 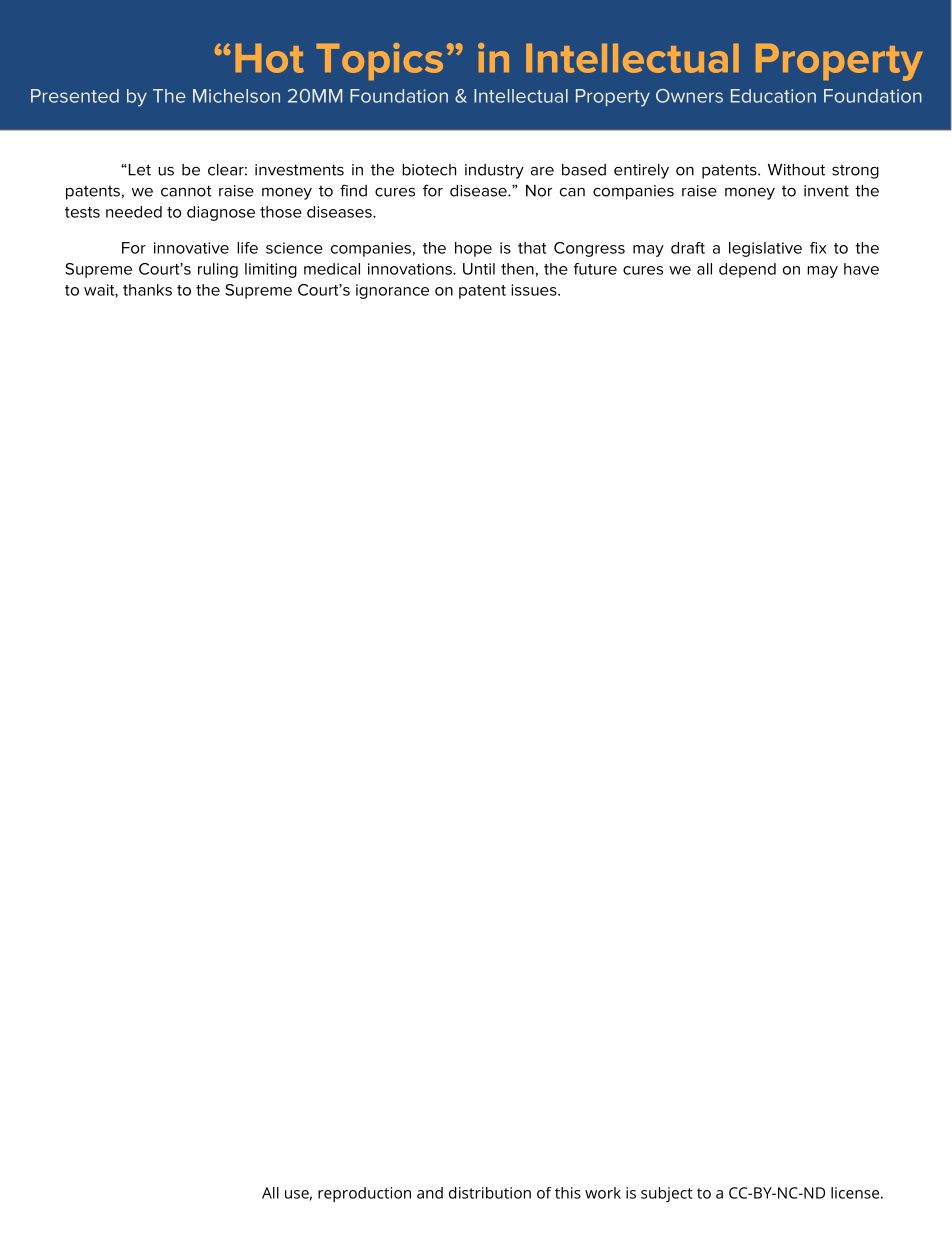 What do you see at coordinates (747, 270) in the screenshot?
I see `depend` at bounding box center [747, 270].
